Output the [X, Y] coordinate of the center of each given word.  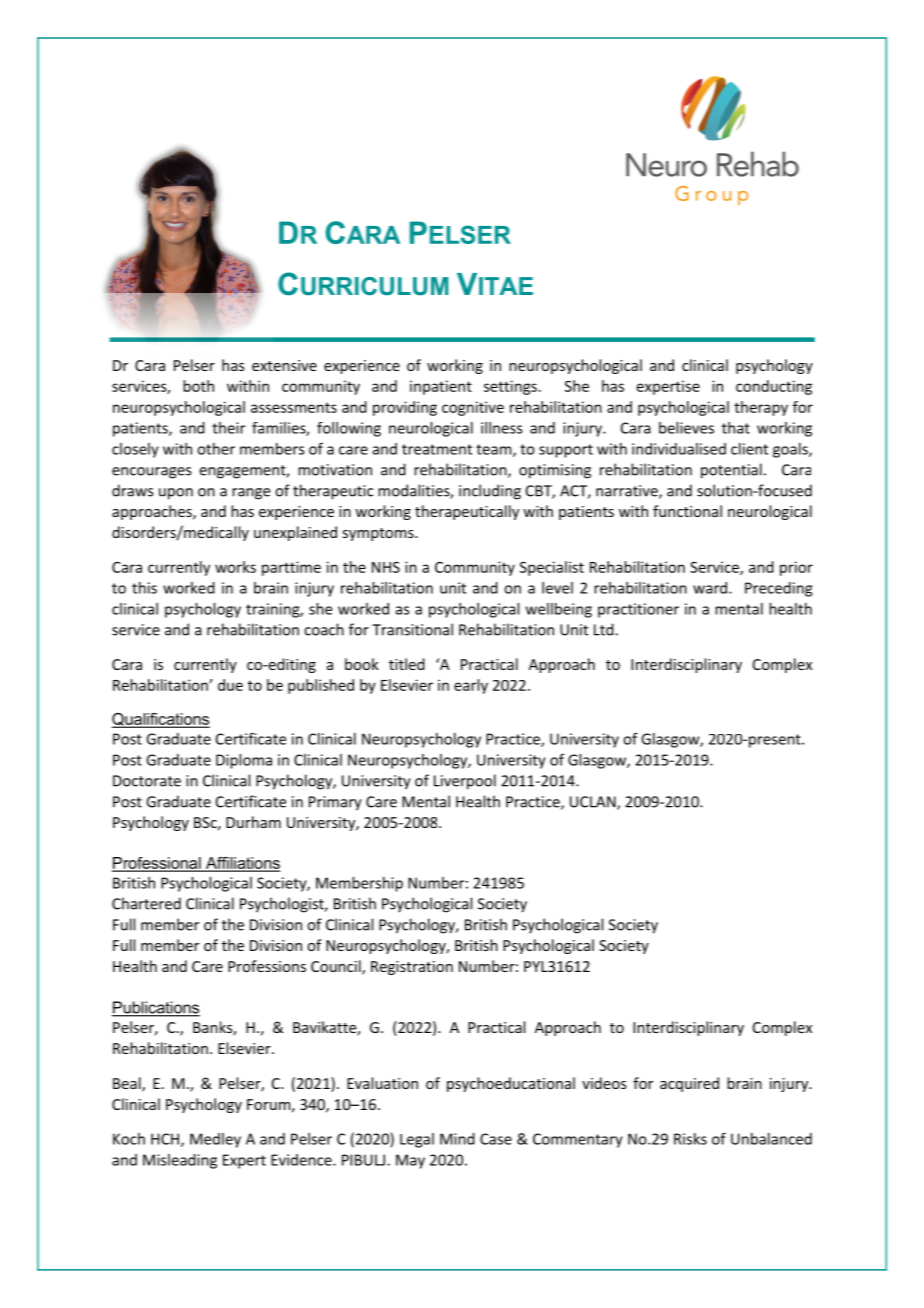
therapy [761, 408]
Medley [215, 1140]
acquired [689, 1084]
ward [711, 588]
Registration [412, 968]
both [198, 386]
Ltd [605, 629]
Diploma [244, 761]
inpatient [441, 387]
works [235, 567]
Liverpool [465, 782]
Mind [457, 1139]
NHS [386, 567]
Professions [267, 966]
